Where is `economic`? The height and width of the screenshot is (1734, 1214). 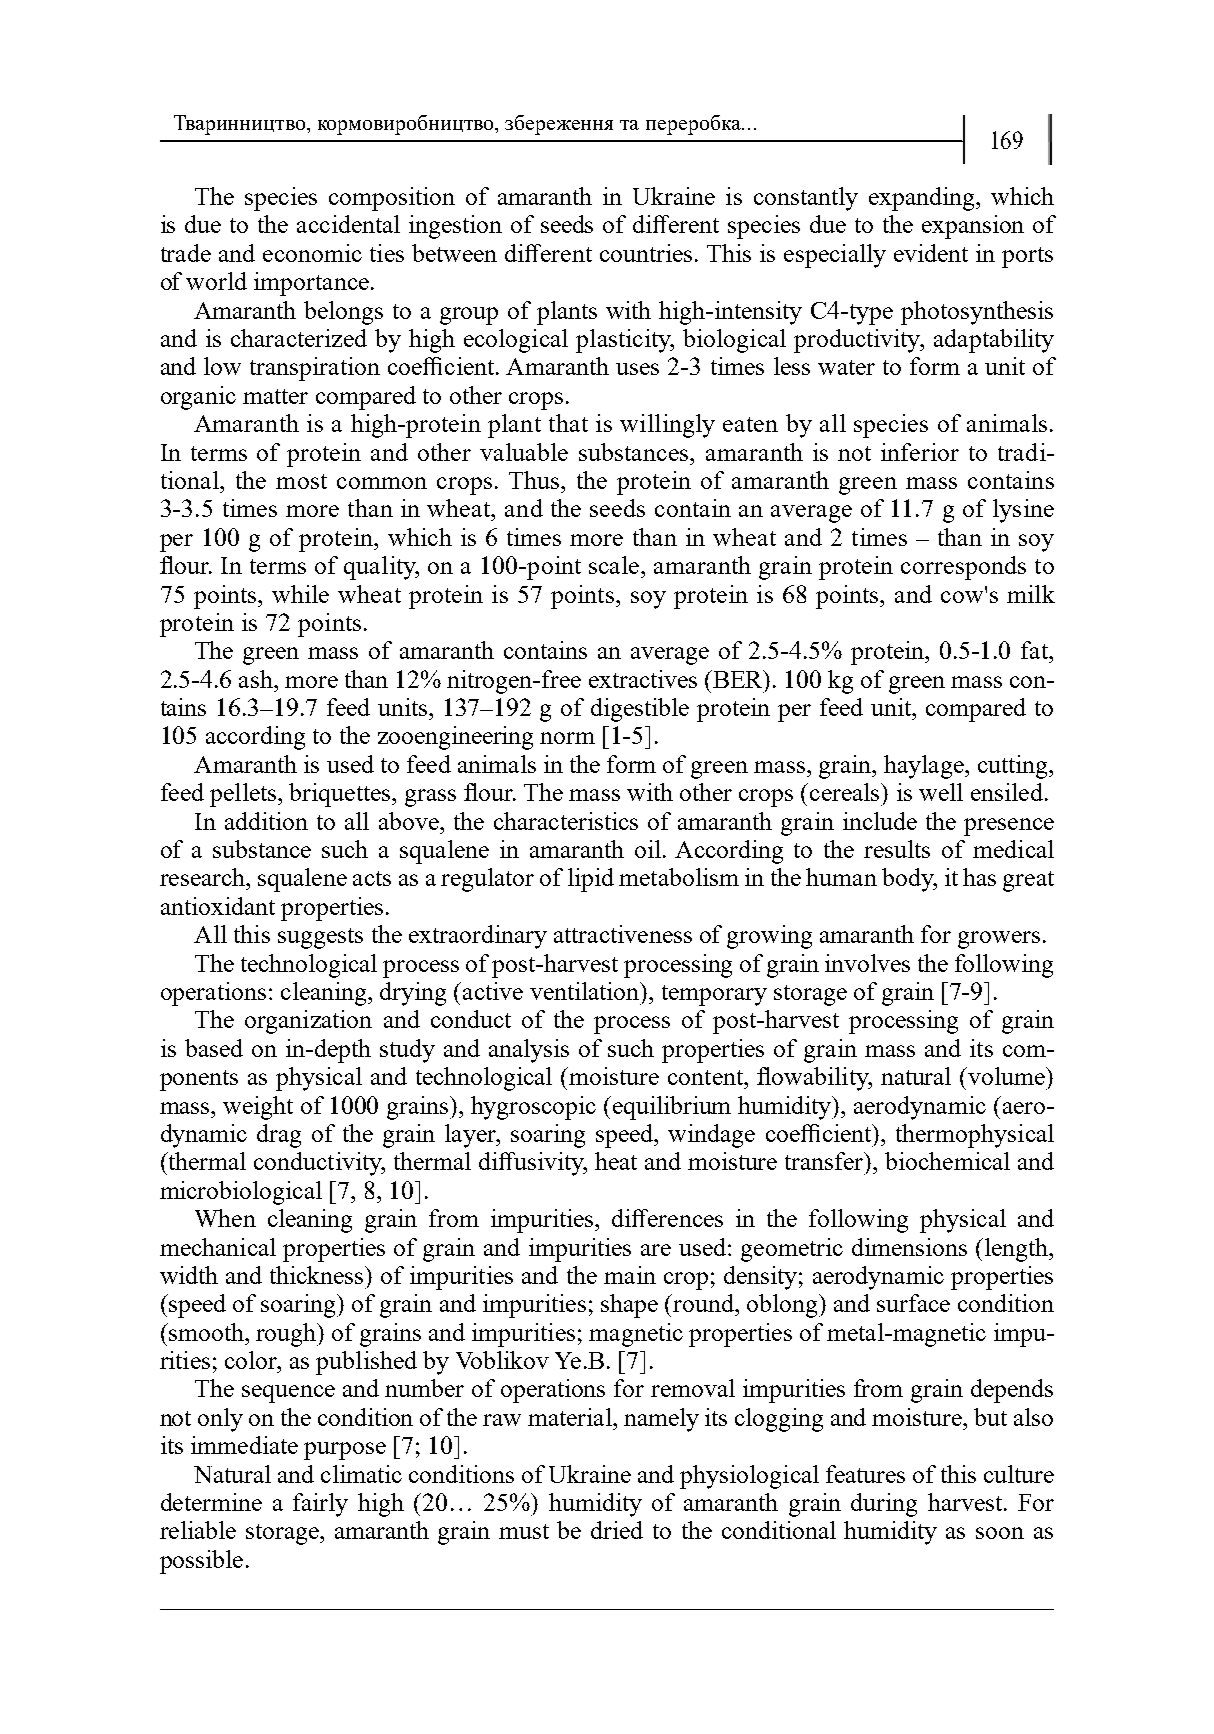 economic is located at coordinates (312, 253).
